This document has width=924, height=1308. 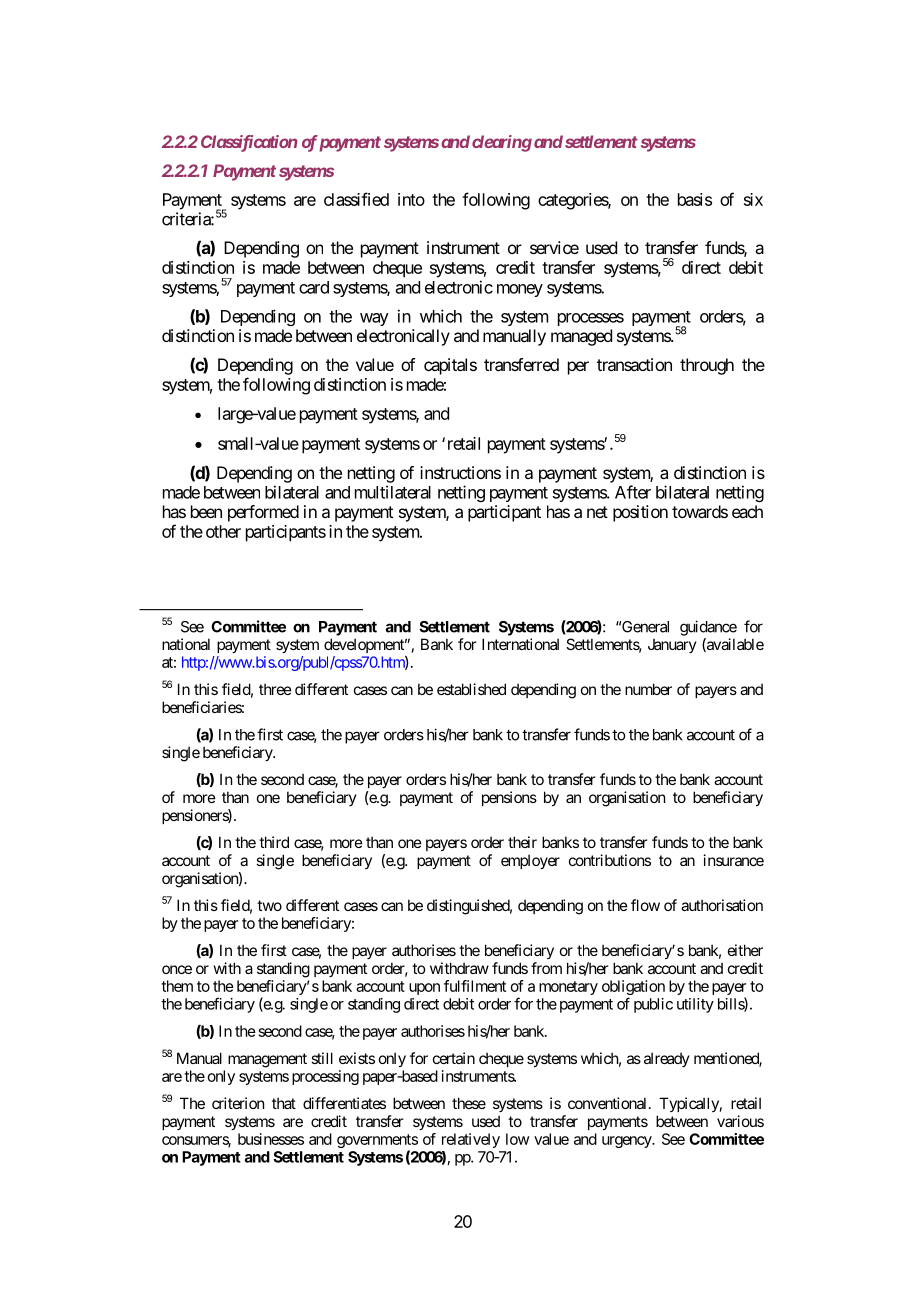 I want to click on six, so click(x=753, y=199).
